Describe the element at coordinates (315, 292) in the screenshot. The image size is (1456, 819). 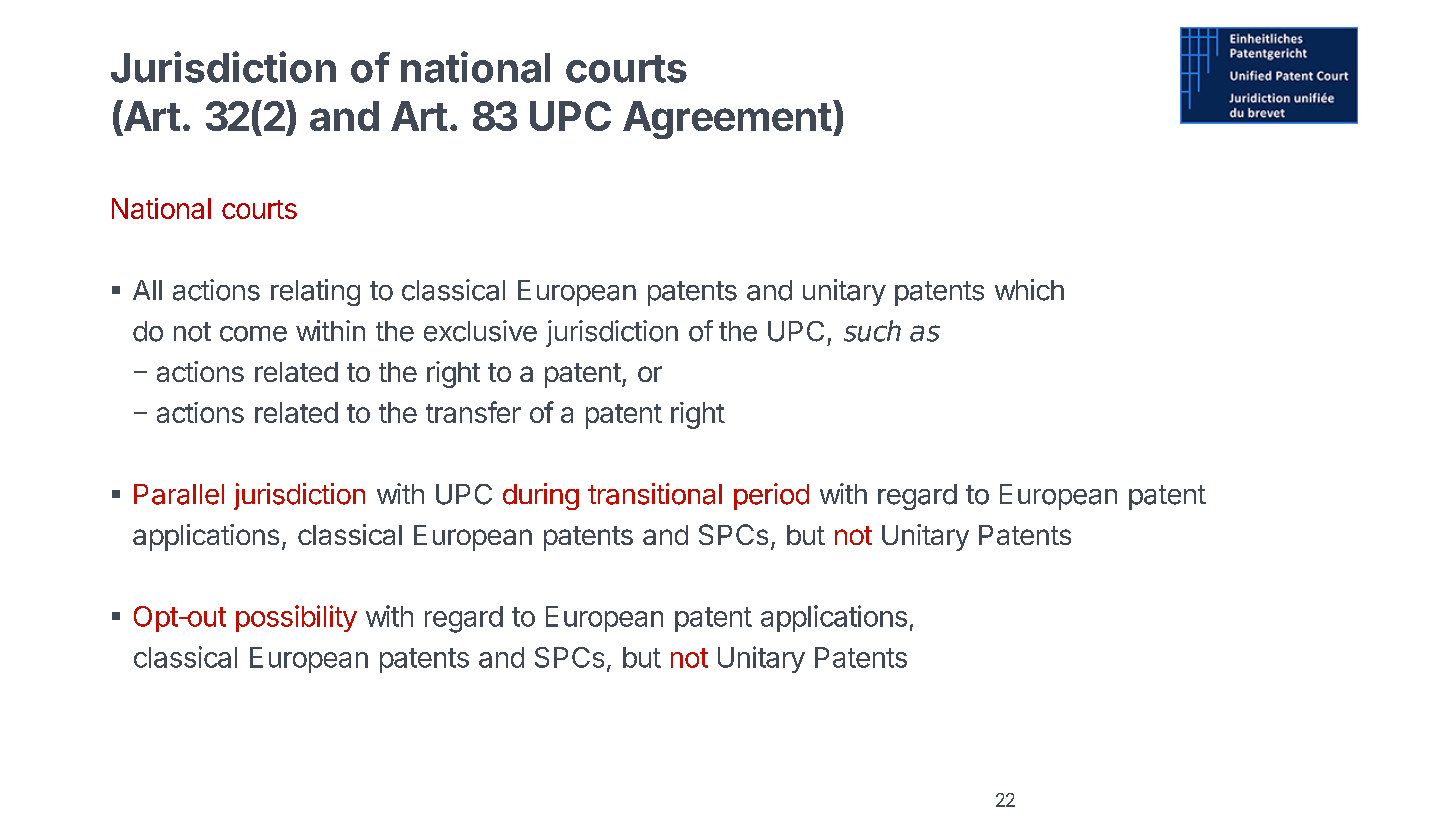
I see `relating` at that location.
